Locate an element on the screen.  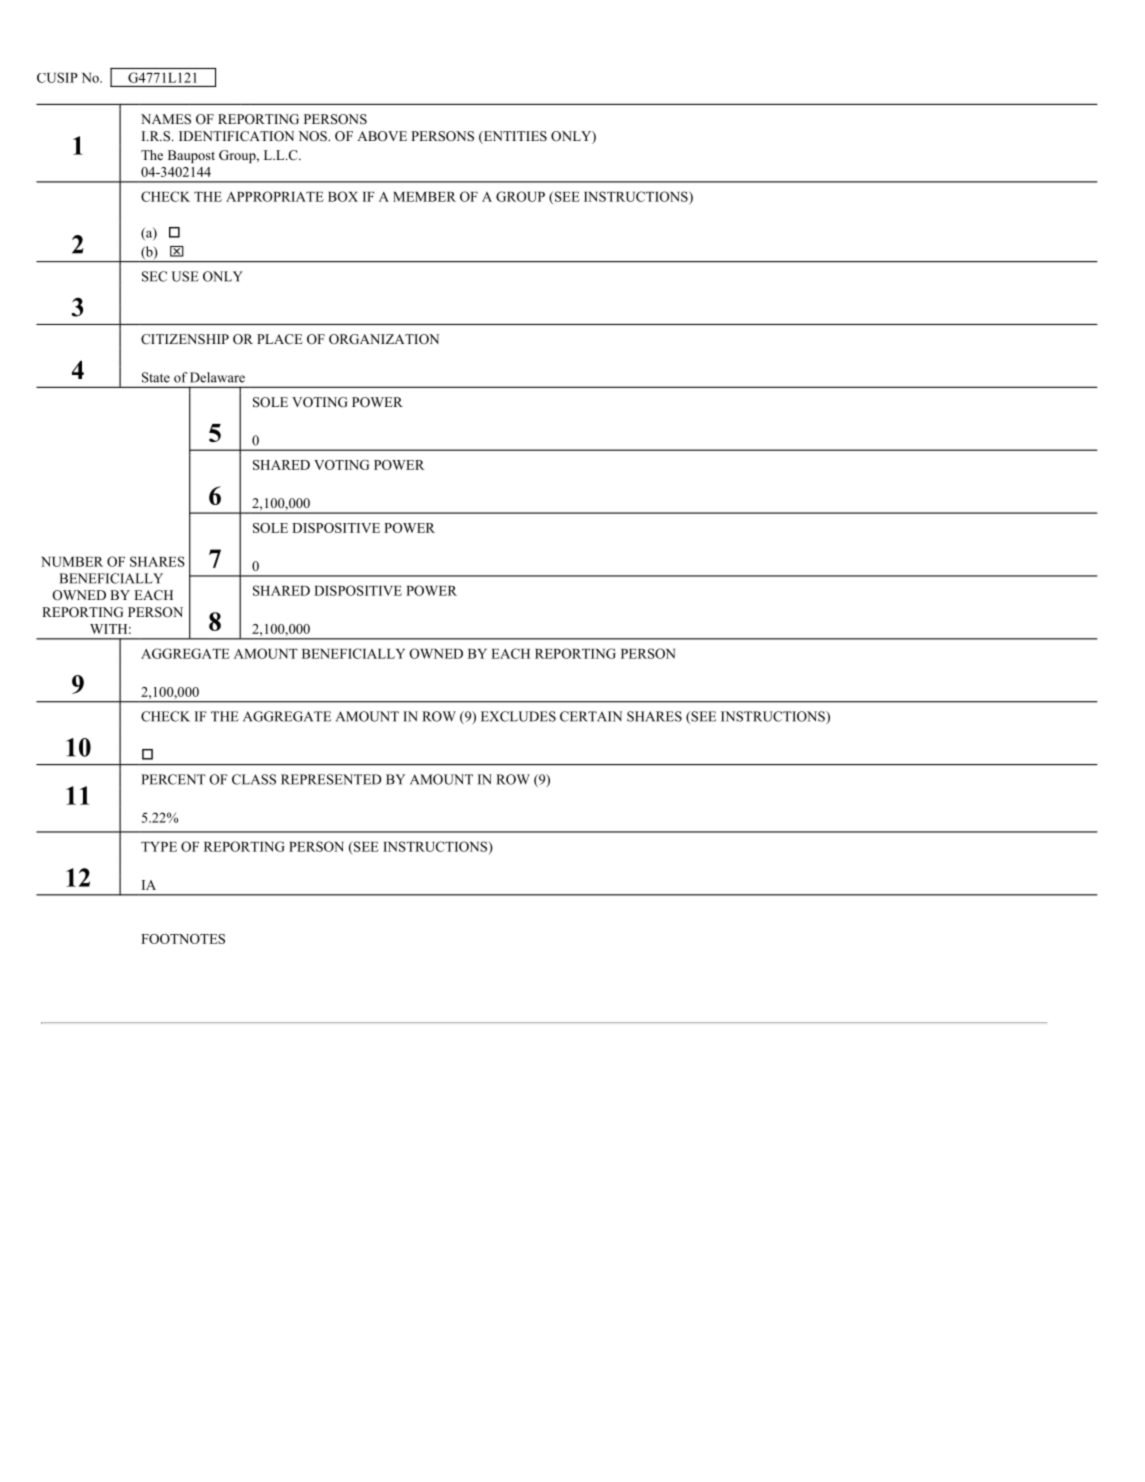
TYPE is located at coordinates (159, 847).
